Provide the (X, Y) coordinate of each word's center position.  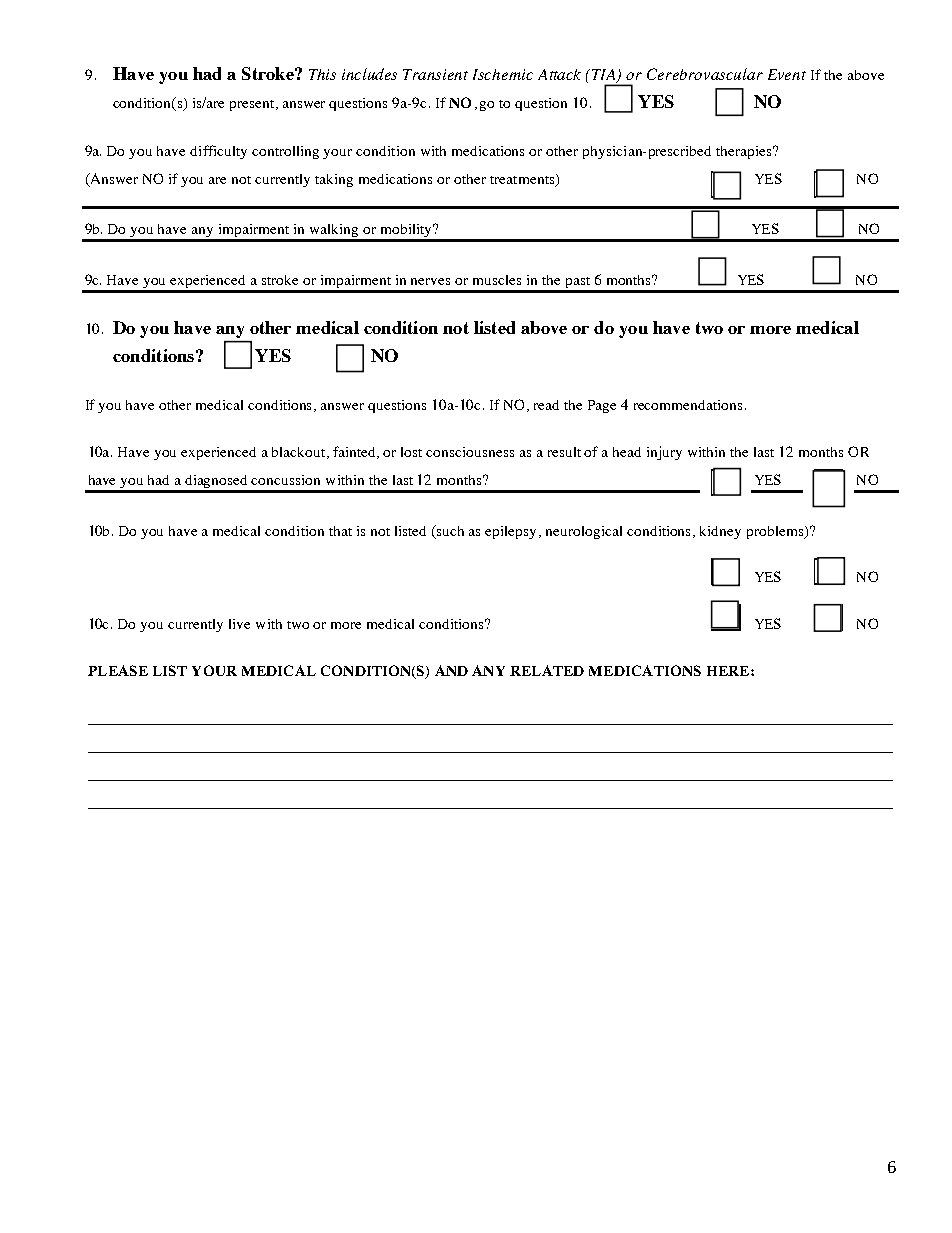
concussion (285, 480)
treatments (523, 180)
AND (451, 670)
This (322, 74)
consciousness (470, 452)
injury (664, 453)
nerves (430, 281)
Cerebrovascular (705, 74)
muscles (497, 280)
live (239, 624)
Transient (435, 74)
